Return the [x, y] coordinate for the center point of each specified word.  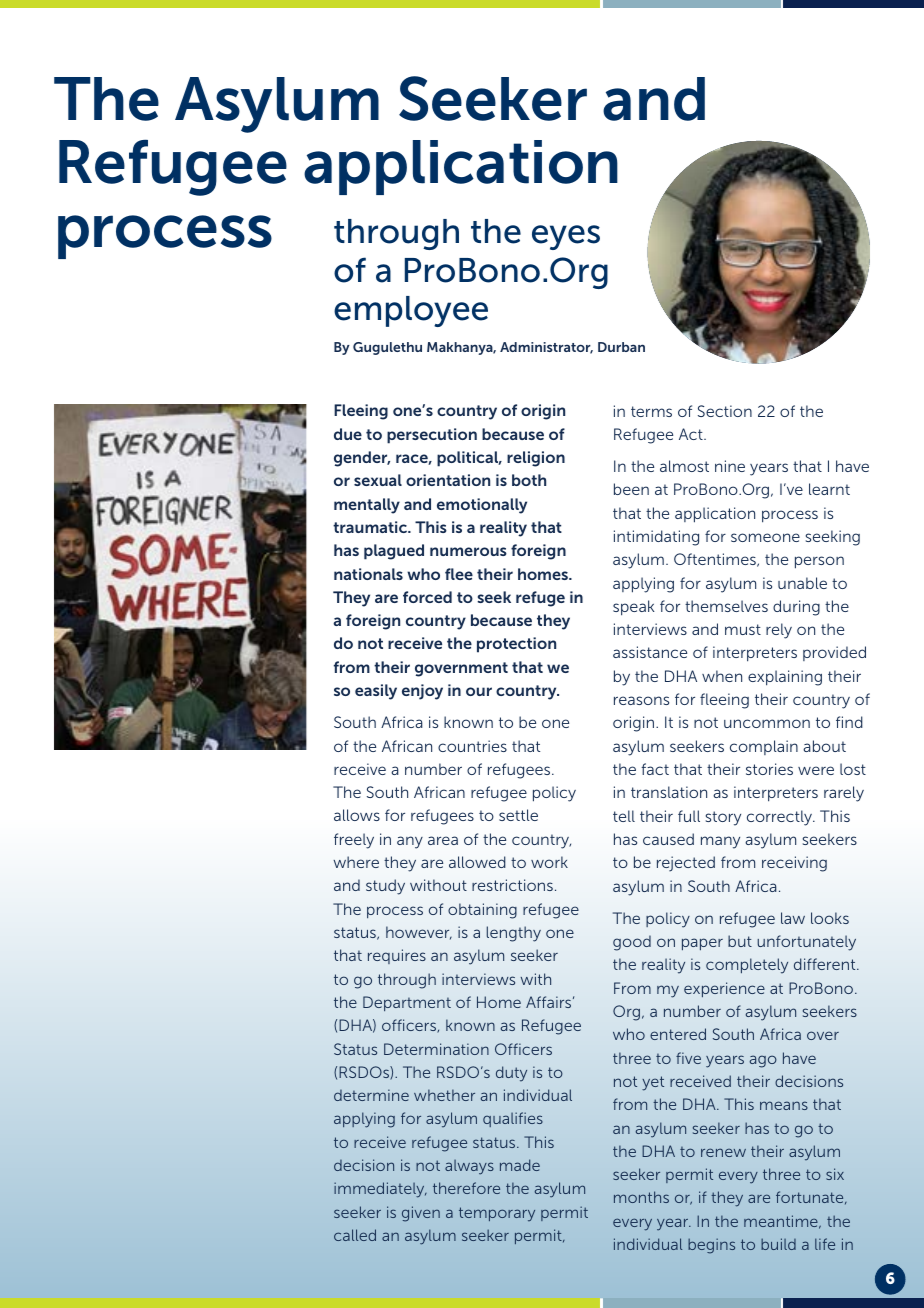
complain [764, 747]
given [421, 1214]
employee [411, 311]
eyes [566, 237]
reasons [641, 700]
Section [725, 411]
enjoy [422, 692]
